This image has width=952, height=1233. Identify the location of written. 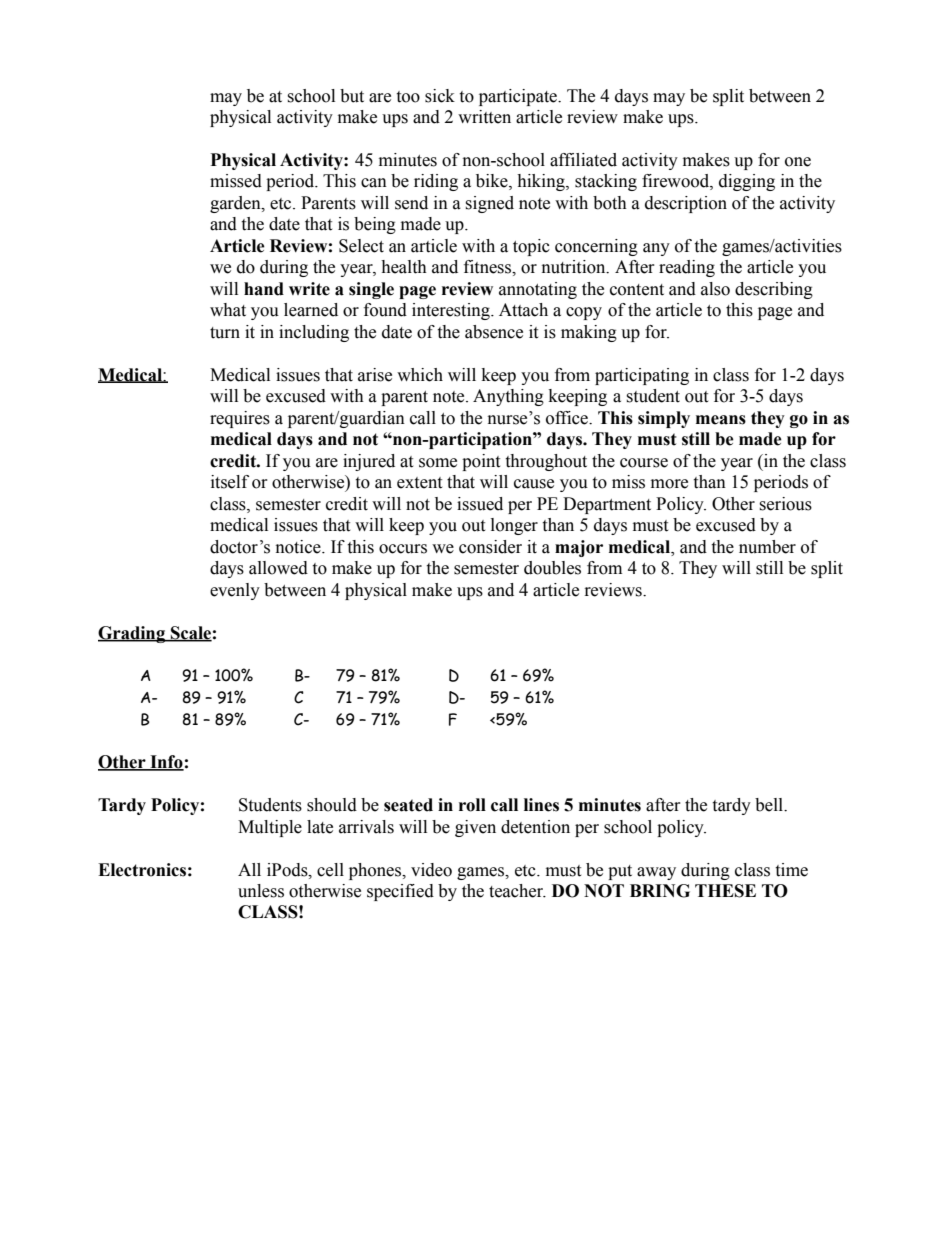
(484, 117).
